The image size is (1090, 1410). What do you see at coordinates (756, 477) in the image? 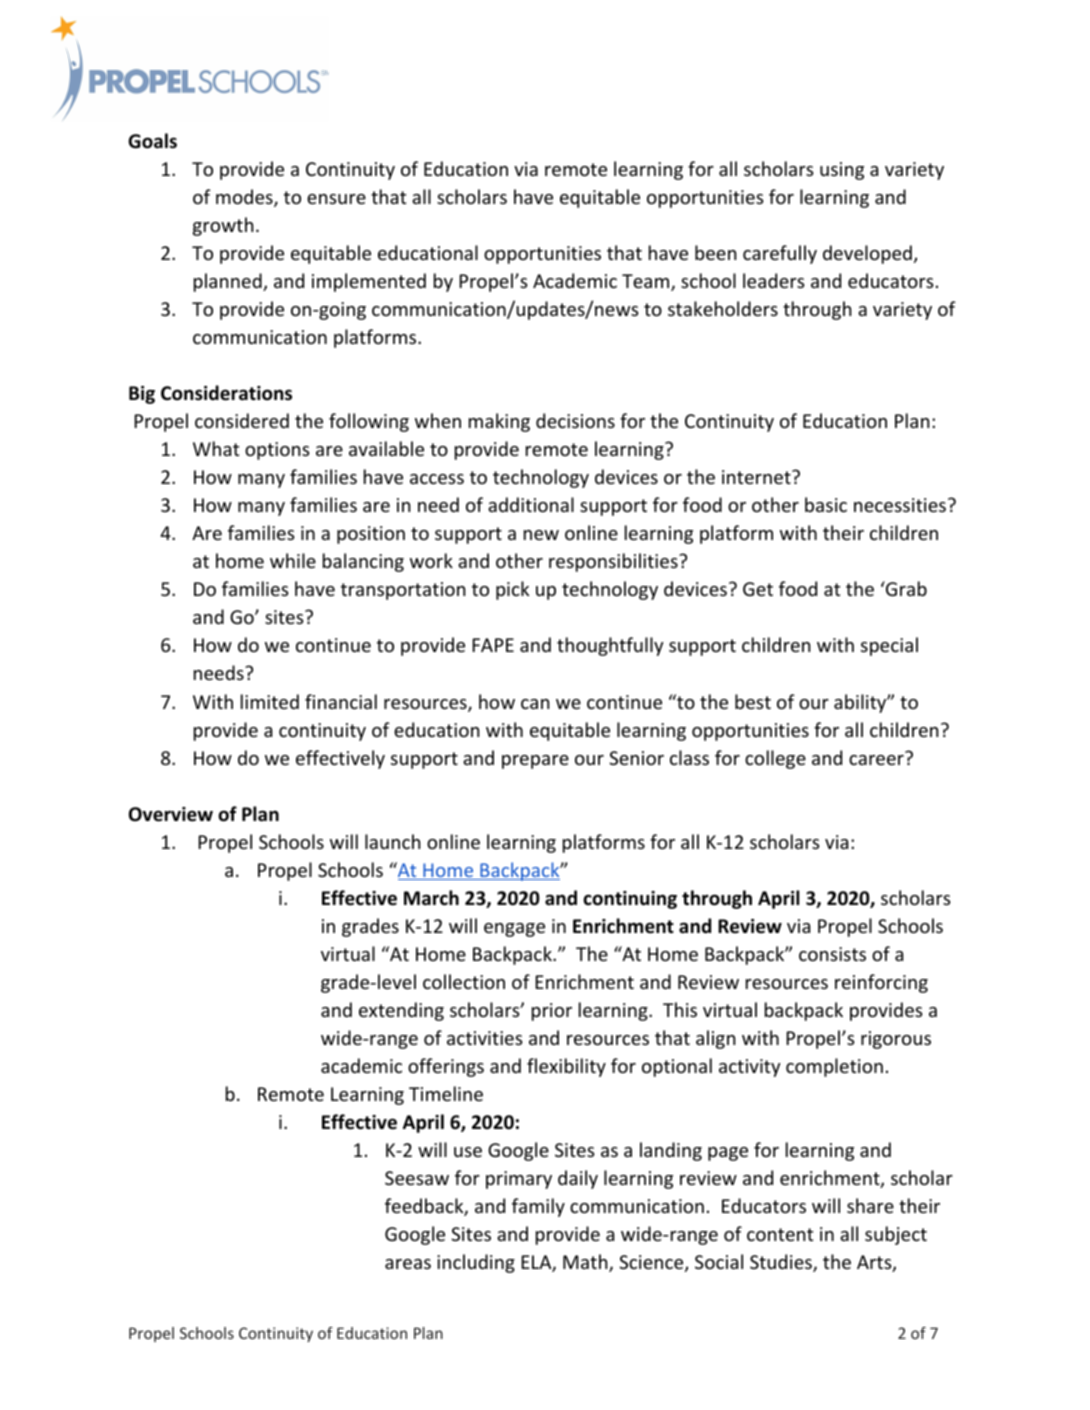
I see `internet` at bounding box center [756, 477].
